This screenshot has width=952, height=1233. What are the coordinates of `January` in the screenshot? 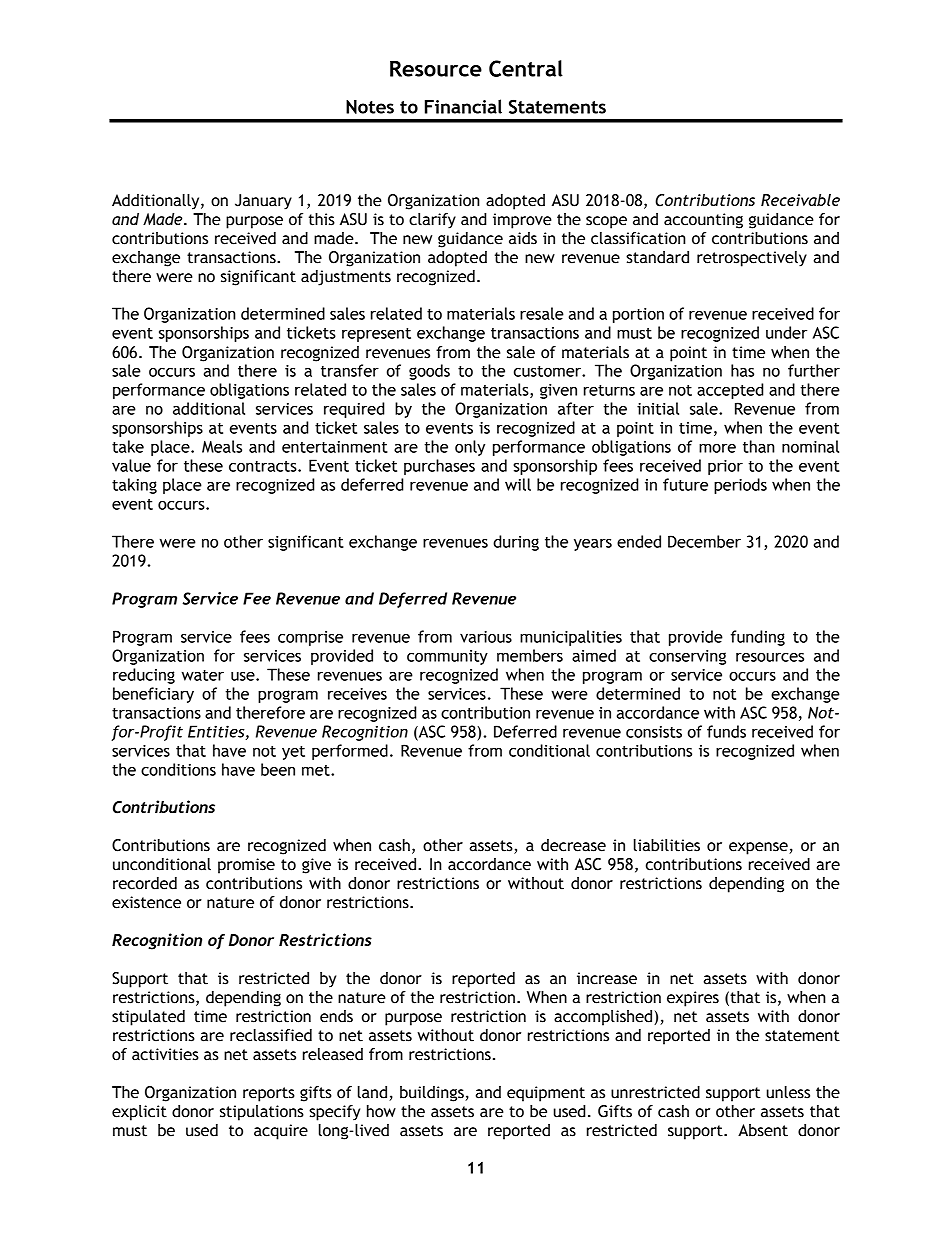 It's located at (263, 202).
